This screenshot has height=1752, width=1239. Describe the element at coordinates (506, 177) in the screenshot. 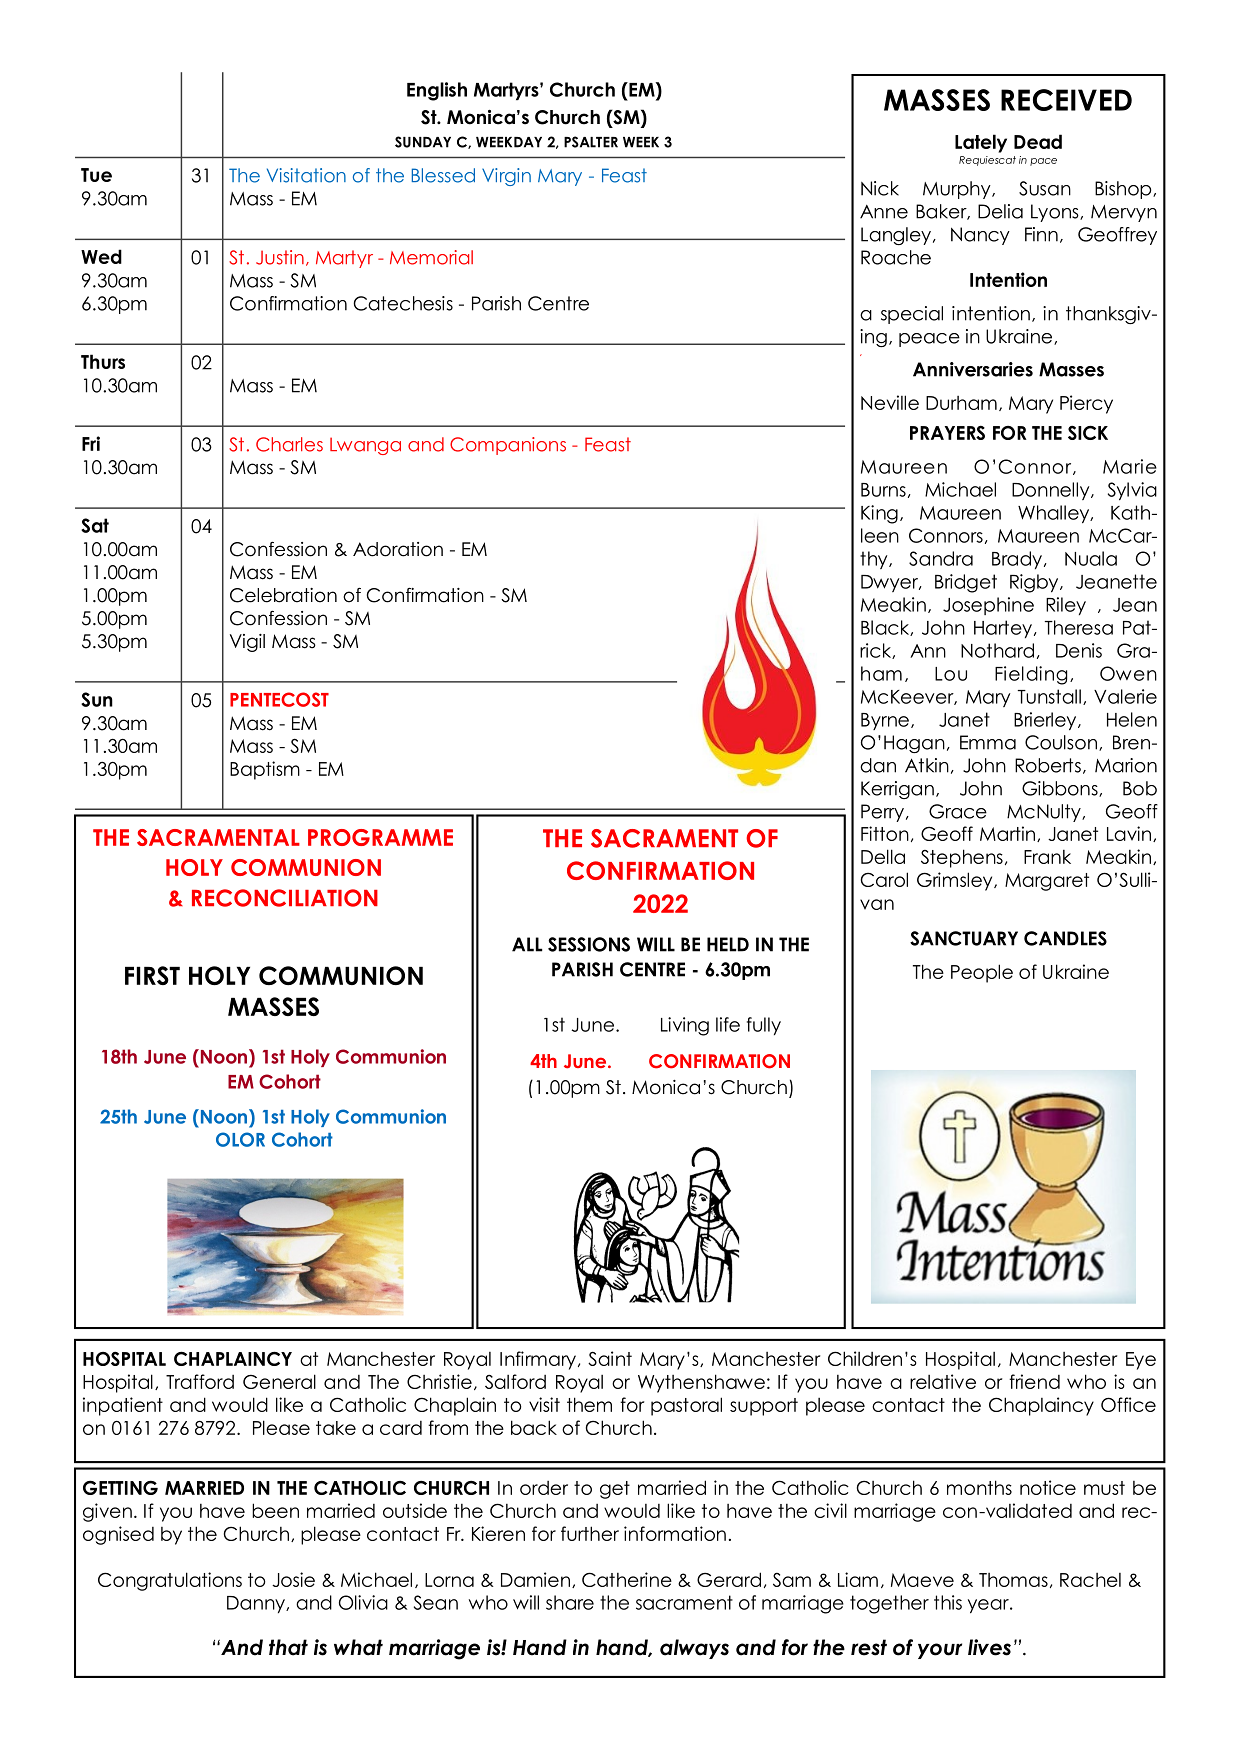

I see `Virgin` at that location.
